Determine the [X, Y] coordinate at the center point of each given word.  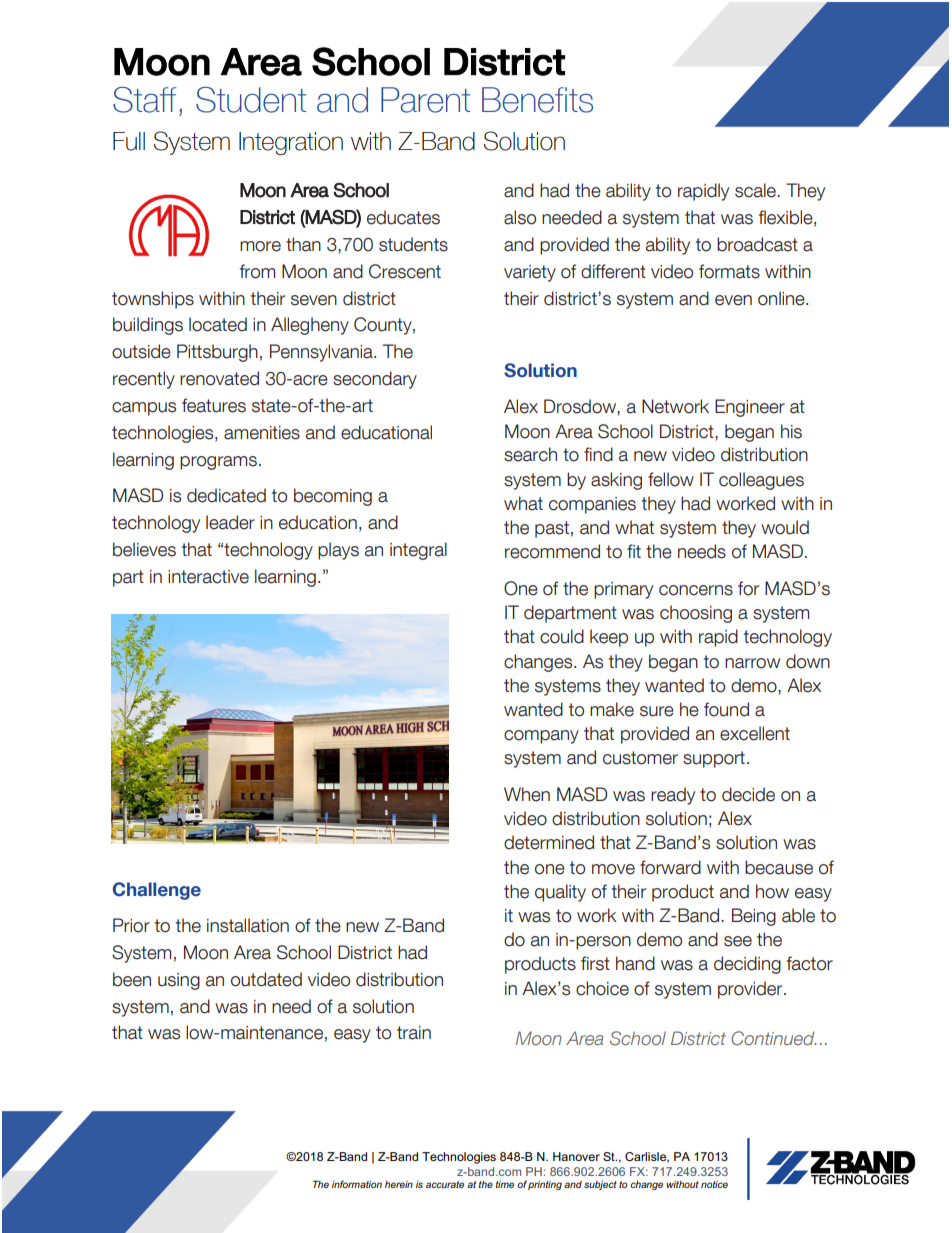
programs [218, 463]
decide [748, 794]
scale [756, 190]
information [357, 1184]
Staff [145, 100]
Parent [425, 100]
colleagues [761, 481]
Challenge [157, 891]
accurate [445, 1184]
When [527, 794]
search [530, 454]
